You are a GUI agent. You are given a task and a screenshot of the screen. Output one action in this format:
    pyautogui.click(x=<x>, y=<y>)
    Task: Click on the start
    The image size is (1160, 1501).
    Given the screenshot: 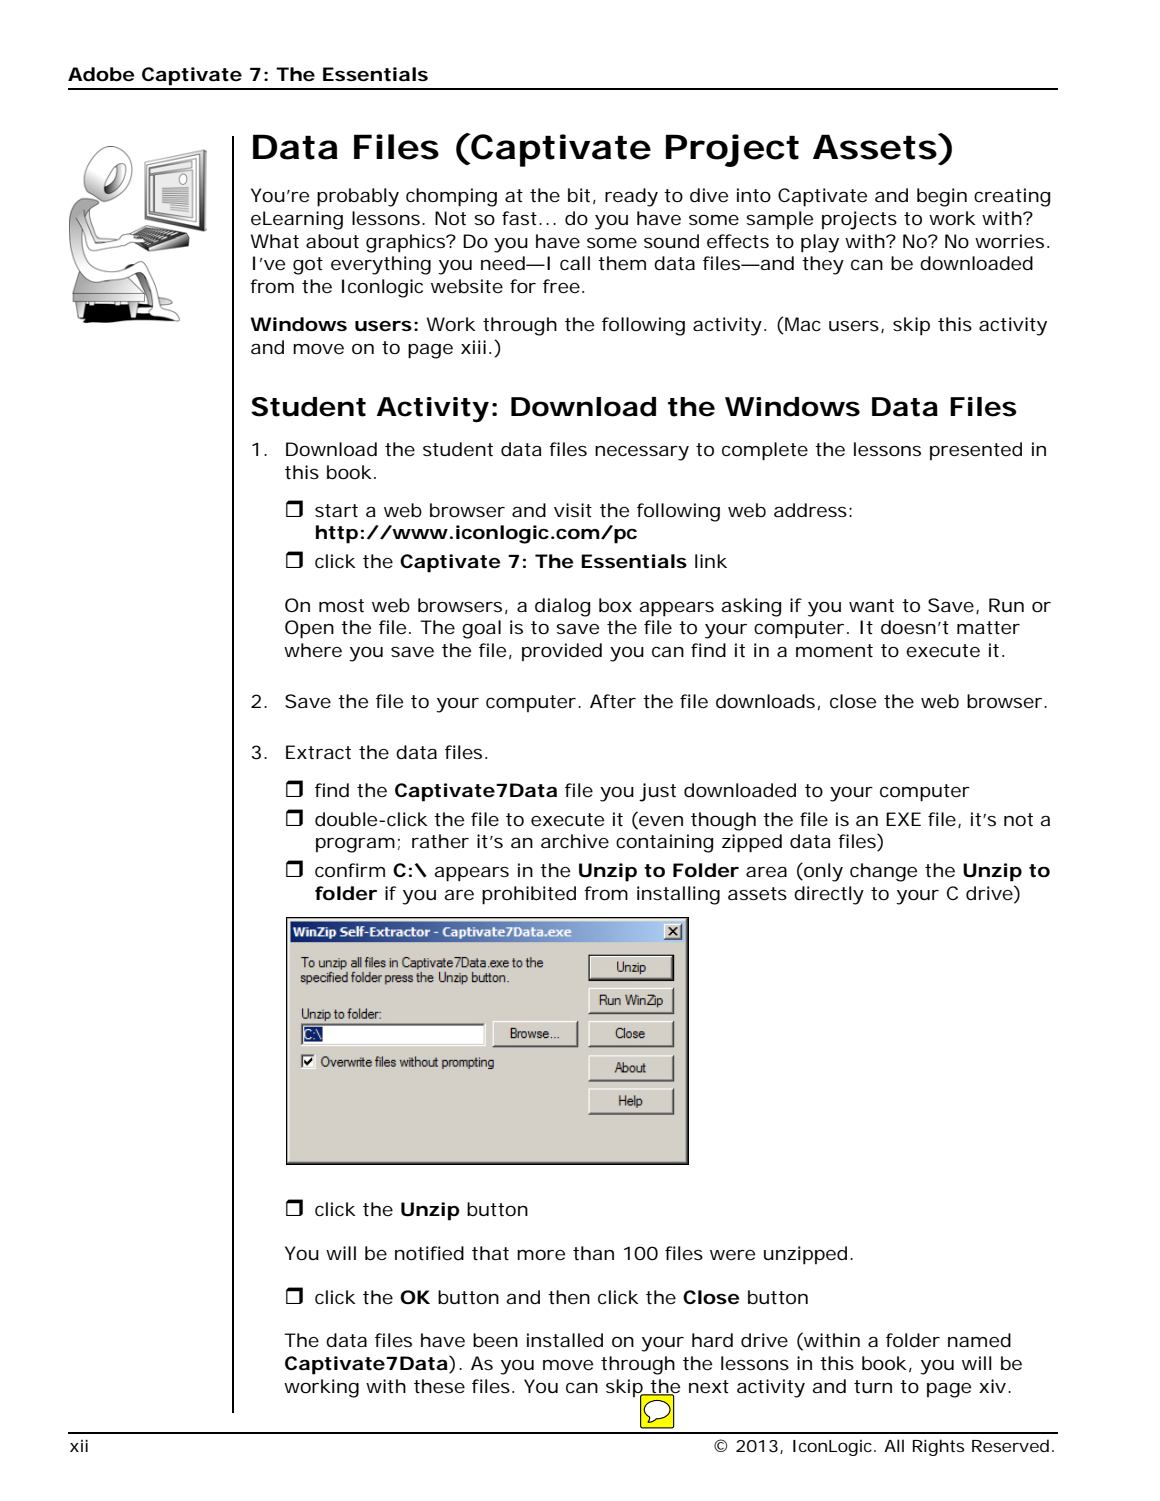 What is the action you would take?
    pyautogui.click(x=336, y=510)
